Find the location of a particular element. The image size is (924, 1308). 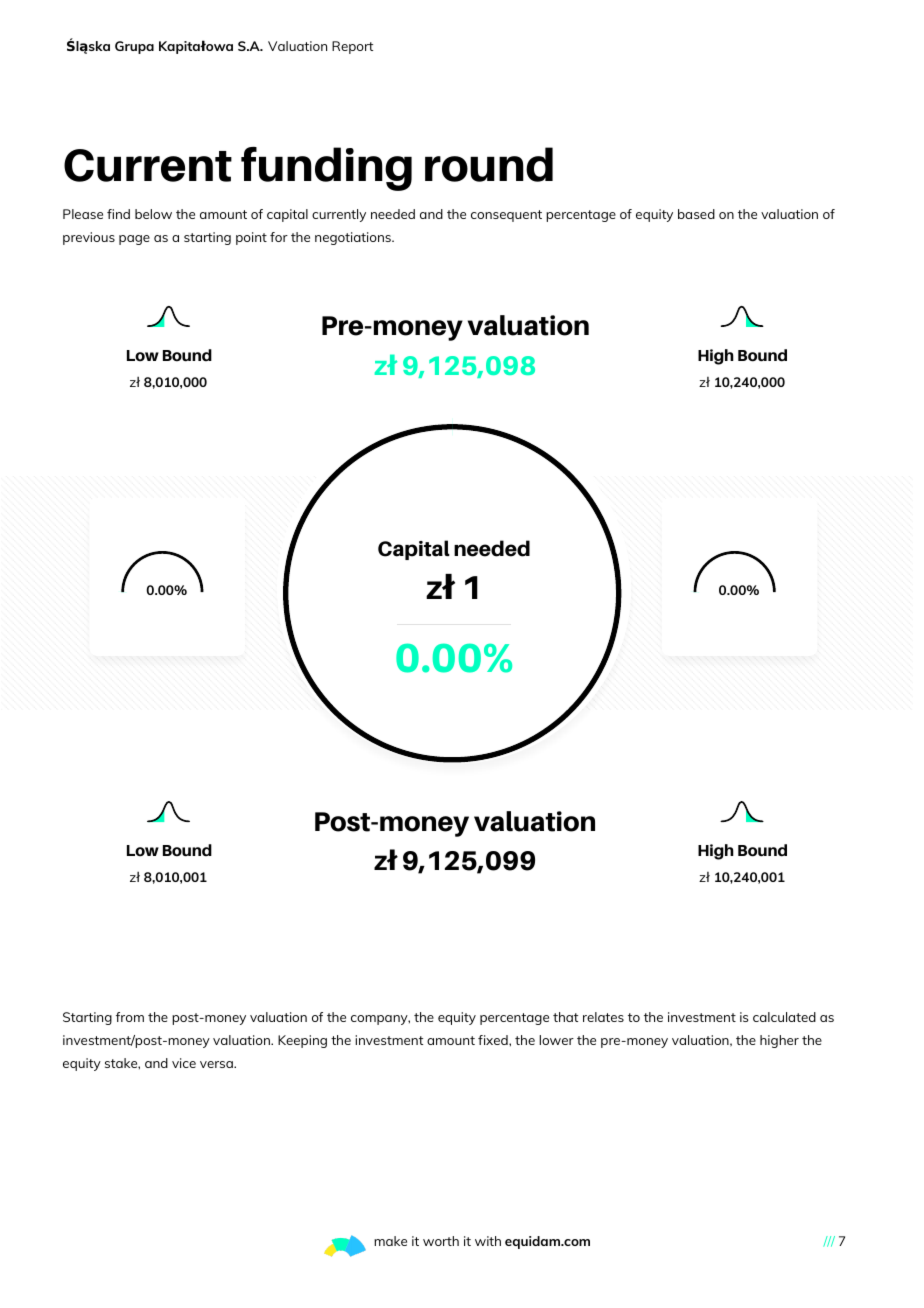

based is located at coordinates (696, 214).
